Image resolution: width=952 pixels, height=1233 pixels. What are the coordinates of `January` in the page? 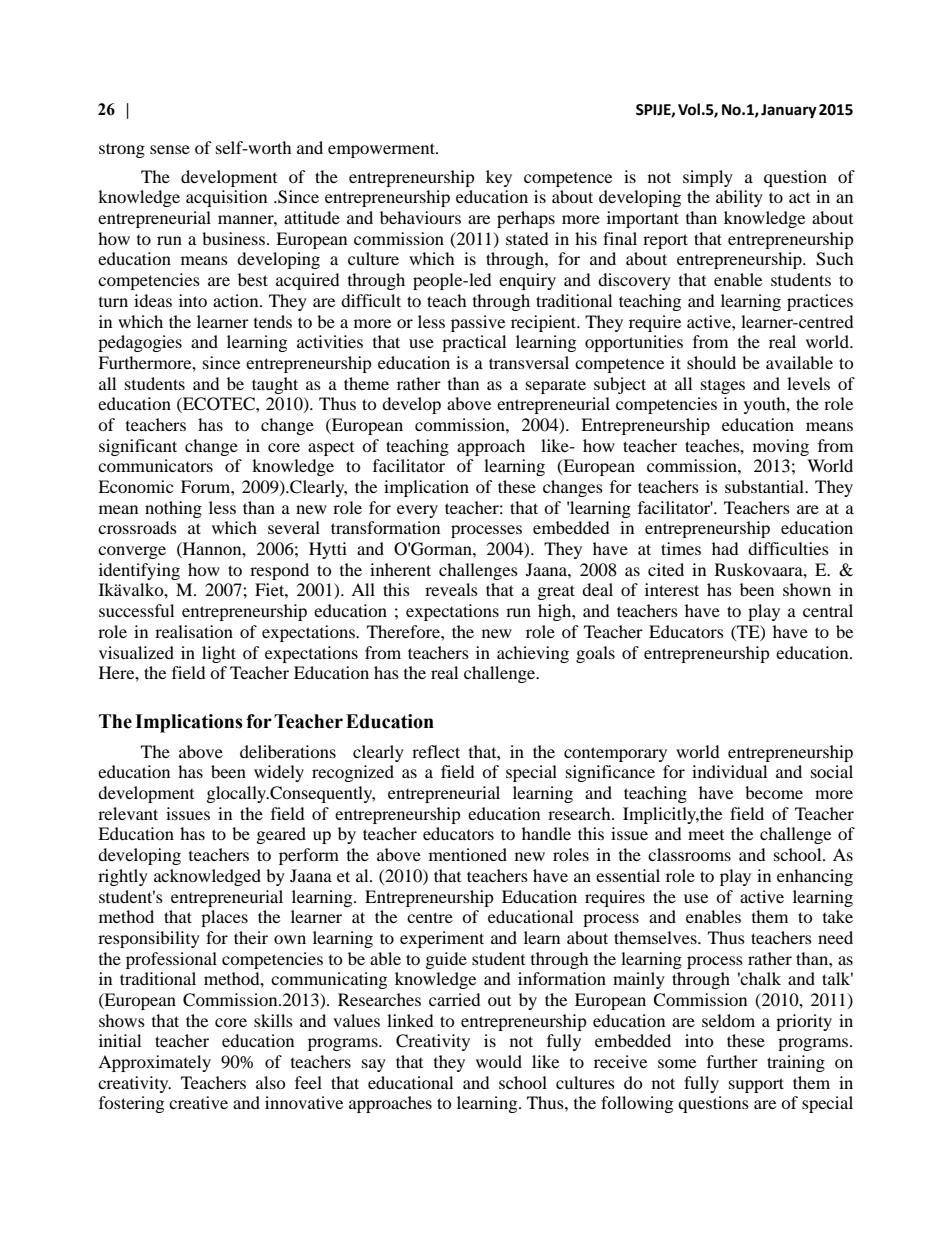 It's located at (789, 111).
